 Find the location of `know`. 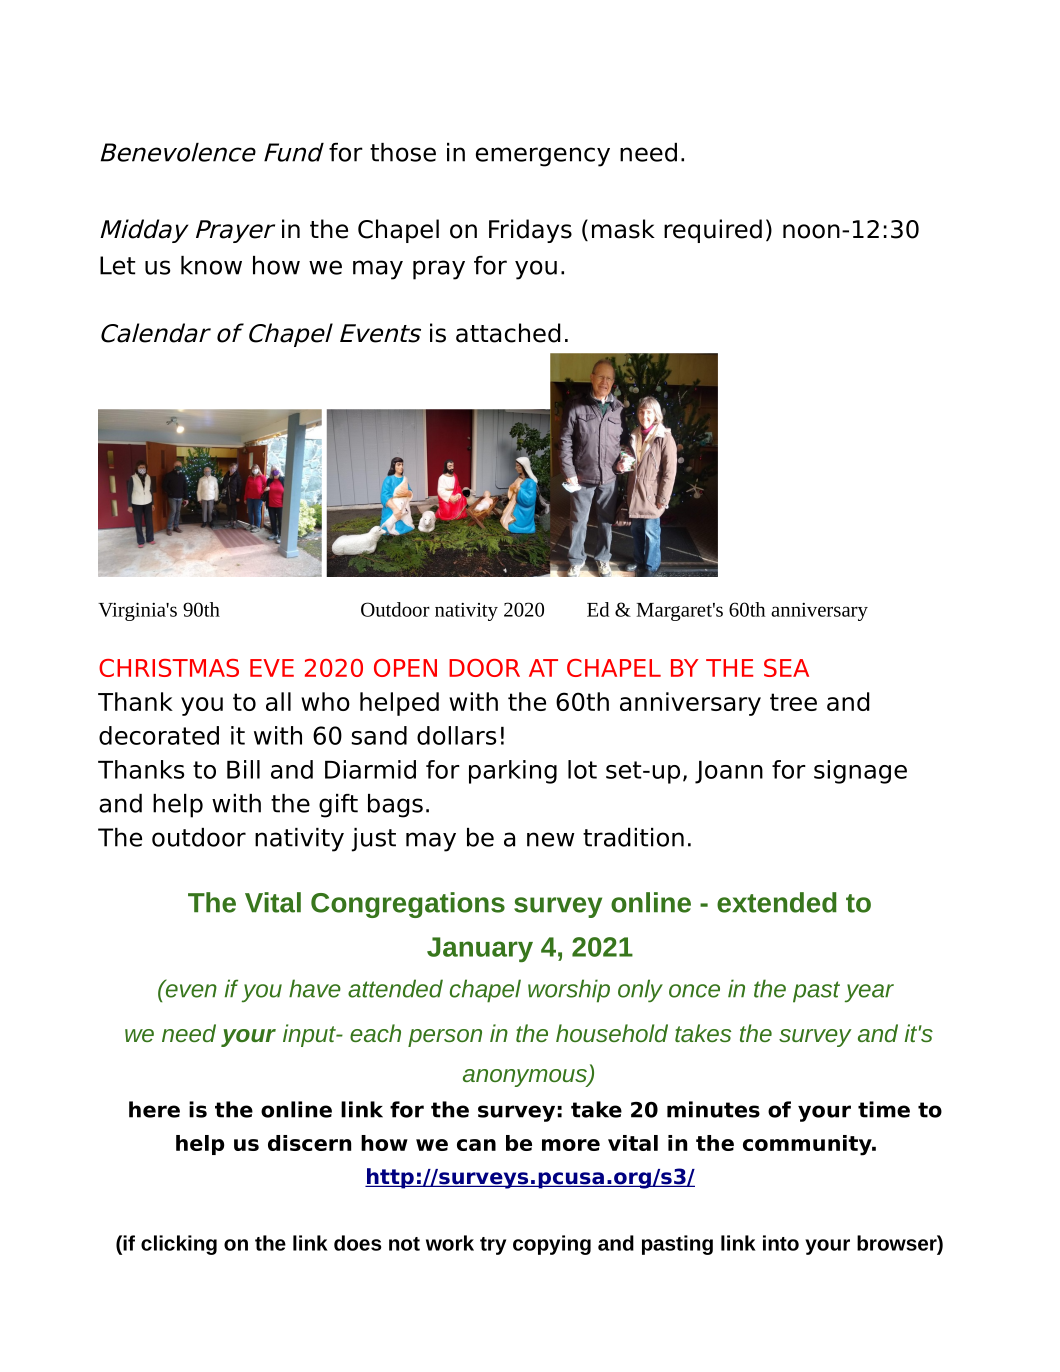

know is located at coordinates (211, 265).
